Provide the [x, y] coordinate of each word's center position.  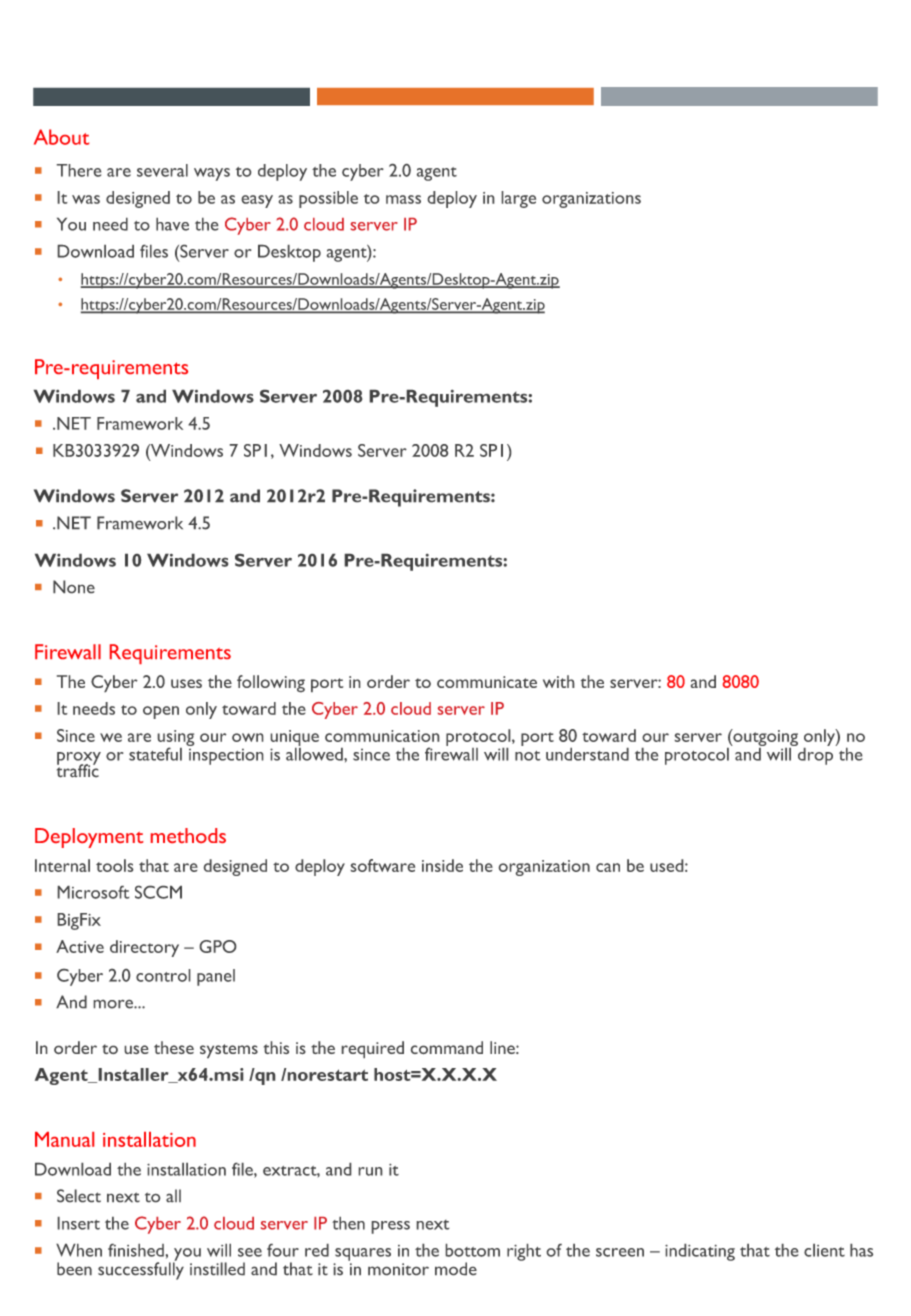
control [163, 975]
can [608, 867]
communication [382, 736]
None [74, 586]
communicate [487, 682]
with [558, 681]
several [162, 170]
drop [814, 755]
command [447, 1047]
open [161, 712]
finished [136, 1250]
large [519, 199]
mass [403, 199]
